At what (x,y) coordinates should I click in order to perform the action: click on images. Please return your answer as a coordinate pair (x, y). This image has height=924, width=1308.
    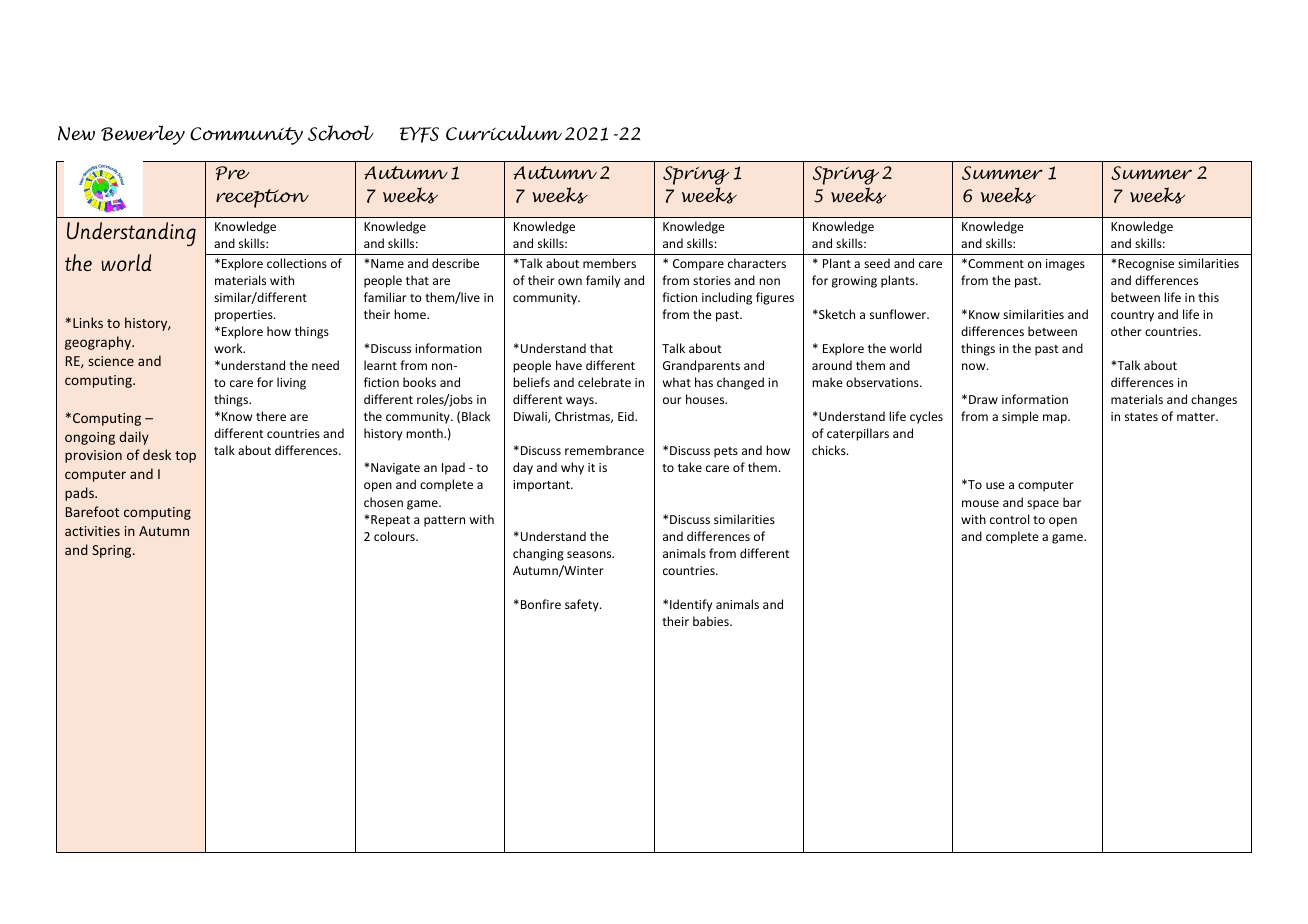
    Looking at the image, I should click on (1065, 265).
